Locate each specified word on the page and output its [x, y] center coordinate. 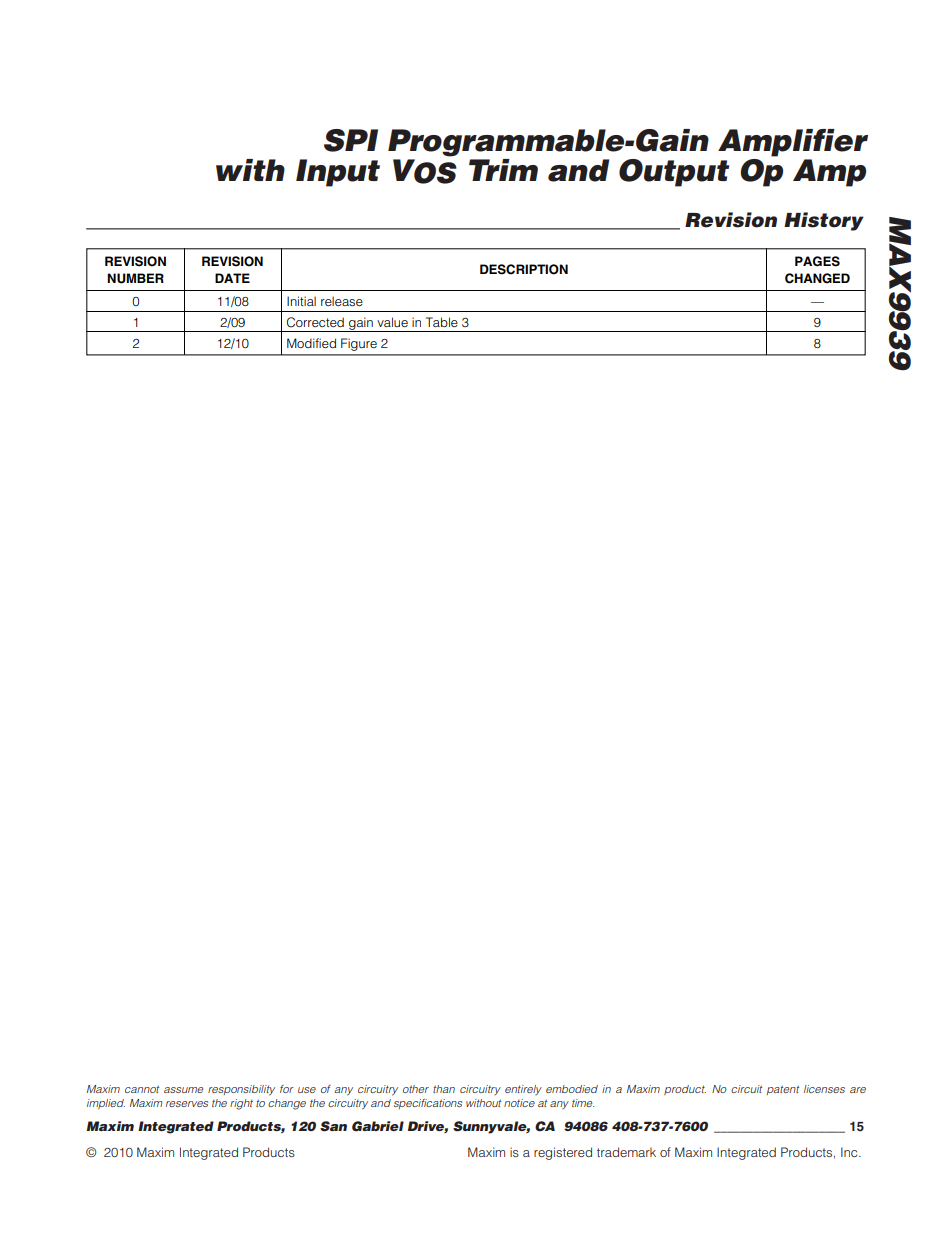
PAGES [817, 261]
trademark [626, 1152]
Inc [850, 1152]
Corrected [315, 322]
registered [563, 1153]
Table [442, 322]
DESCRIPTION [524, 269]
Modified [311, 343]
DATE [232, 278]
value [392, 322]
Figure [359, 344]
